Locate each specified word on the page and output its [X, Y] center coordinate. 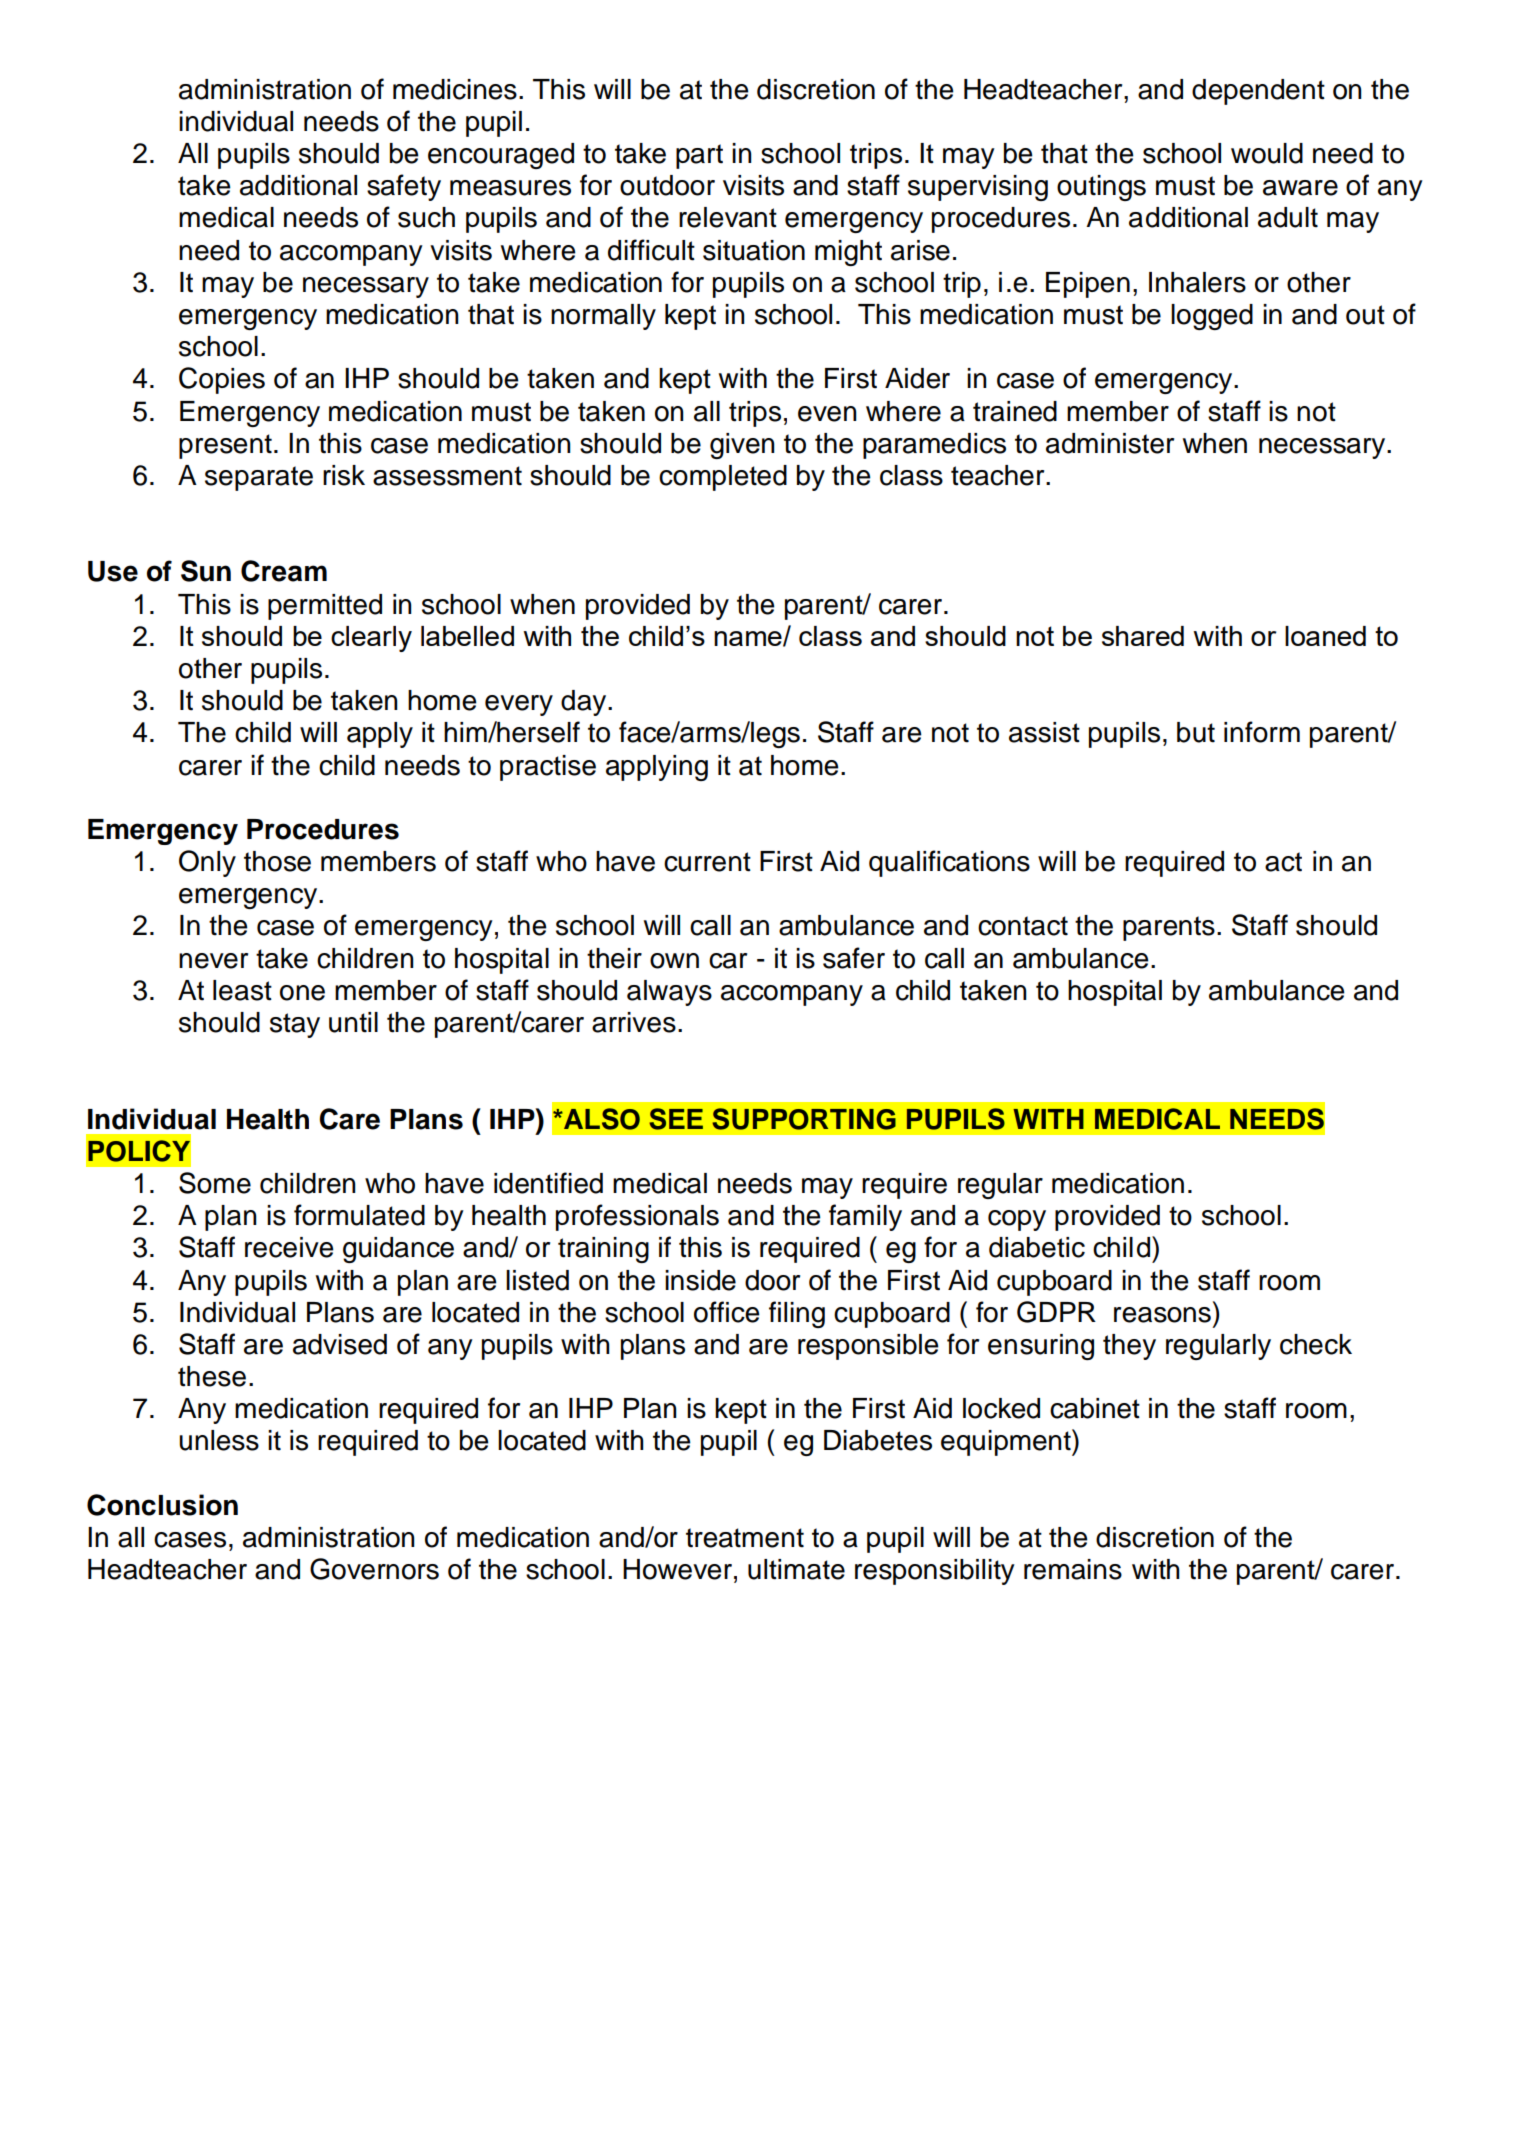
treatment [745, 1538]
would [1267, 153]
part [699, 156]
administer [1110, 443]
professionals [637, 1217]
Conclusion [162, 1505]
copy [1017, 1220]
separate [259, 478]
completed [723, 478]
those [277, 861]
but [1196, 732]
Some [215, 1183]
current [707, 862]
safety [404, 187]
